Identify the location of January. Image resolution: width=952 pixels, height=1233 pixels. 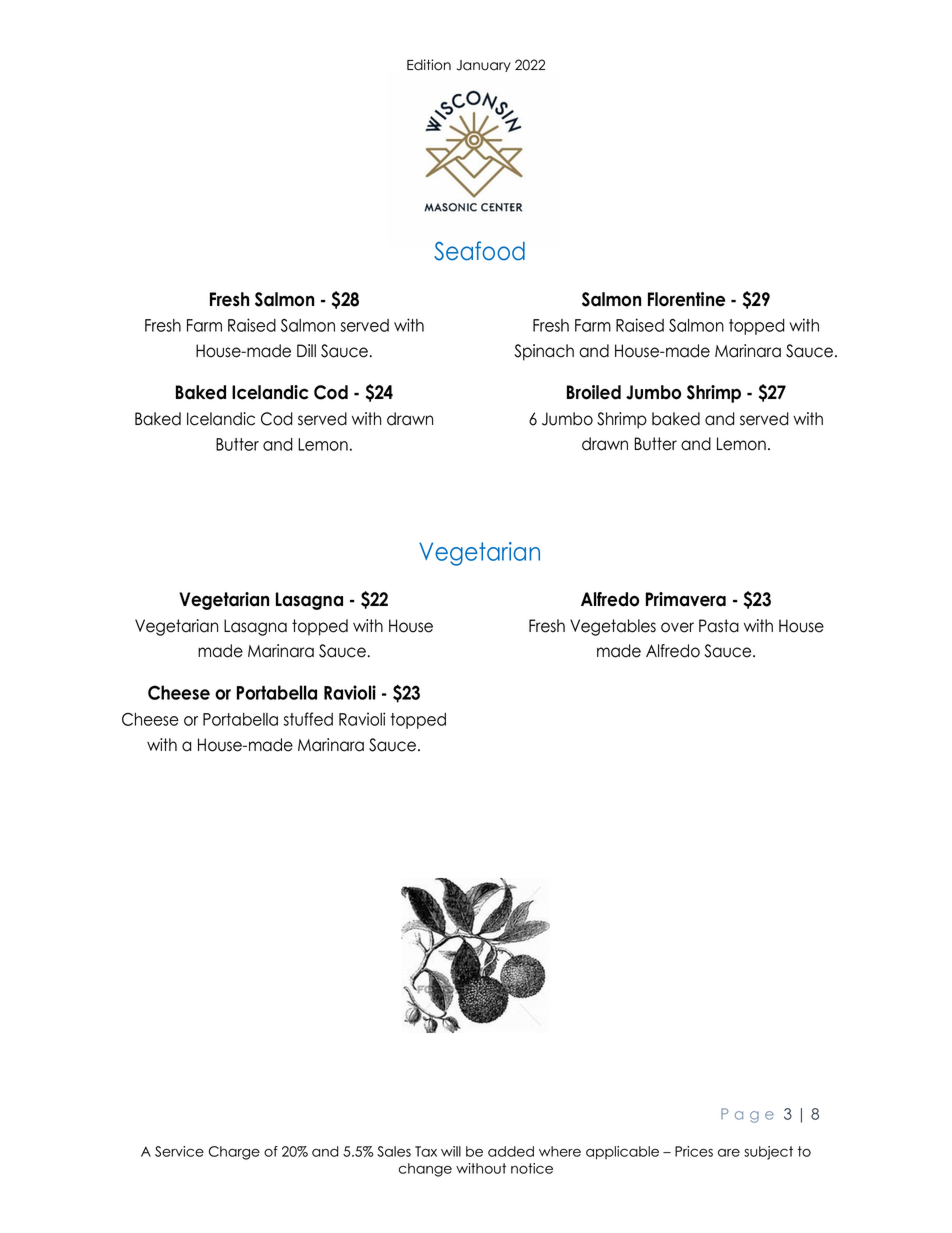
(484, 66).
